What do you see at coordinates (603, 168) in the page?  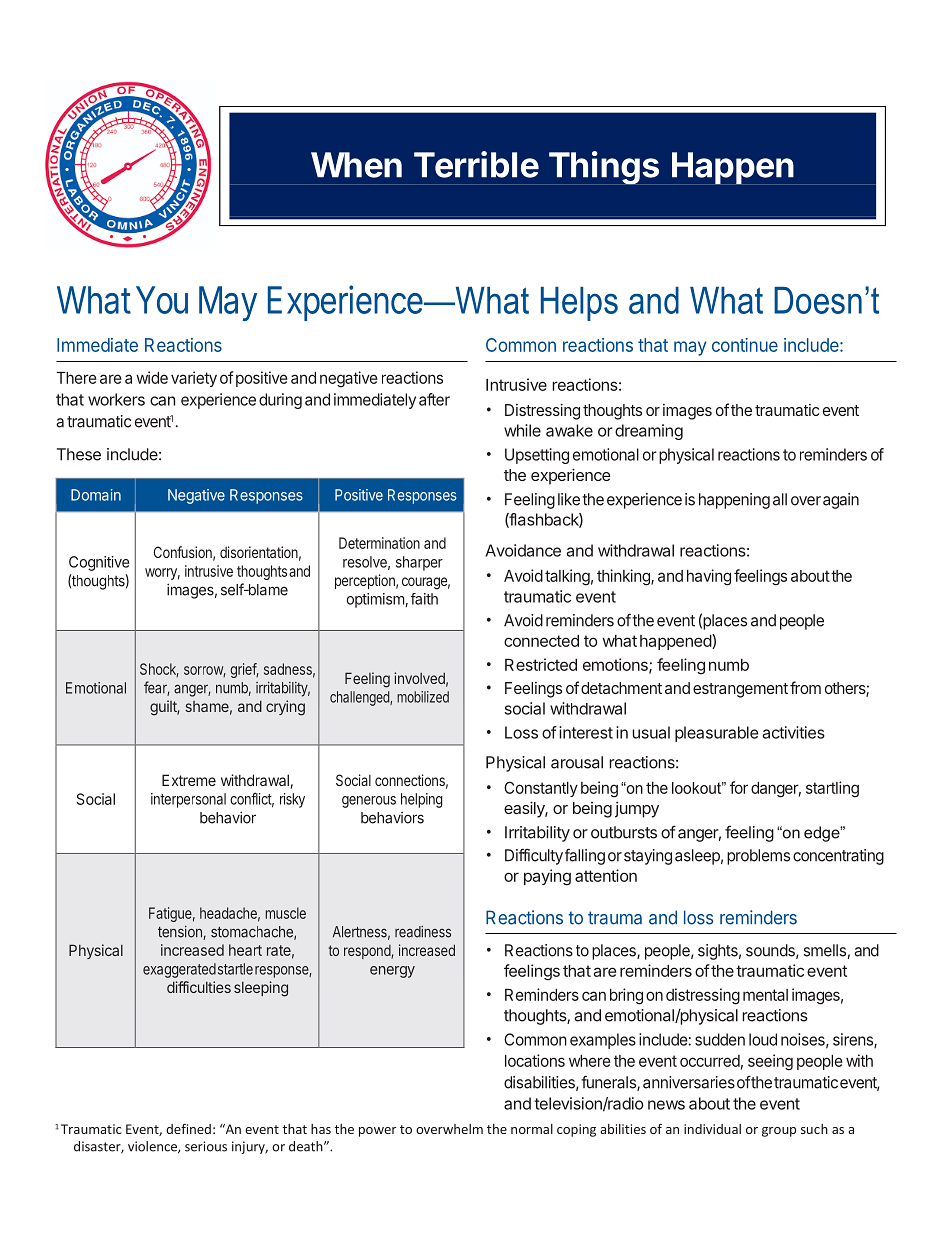 I see `Things` at bounding box center [603, 168].
